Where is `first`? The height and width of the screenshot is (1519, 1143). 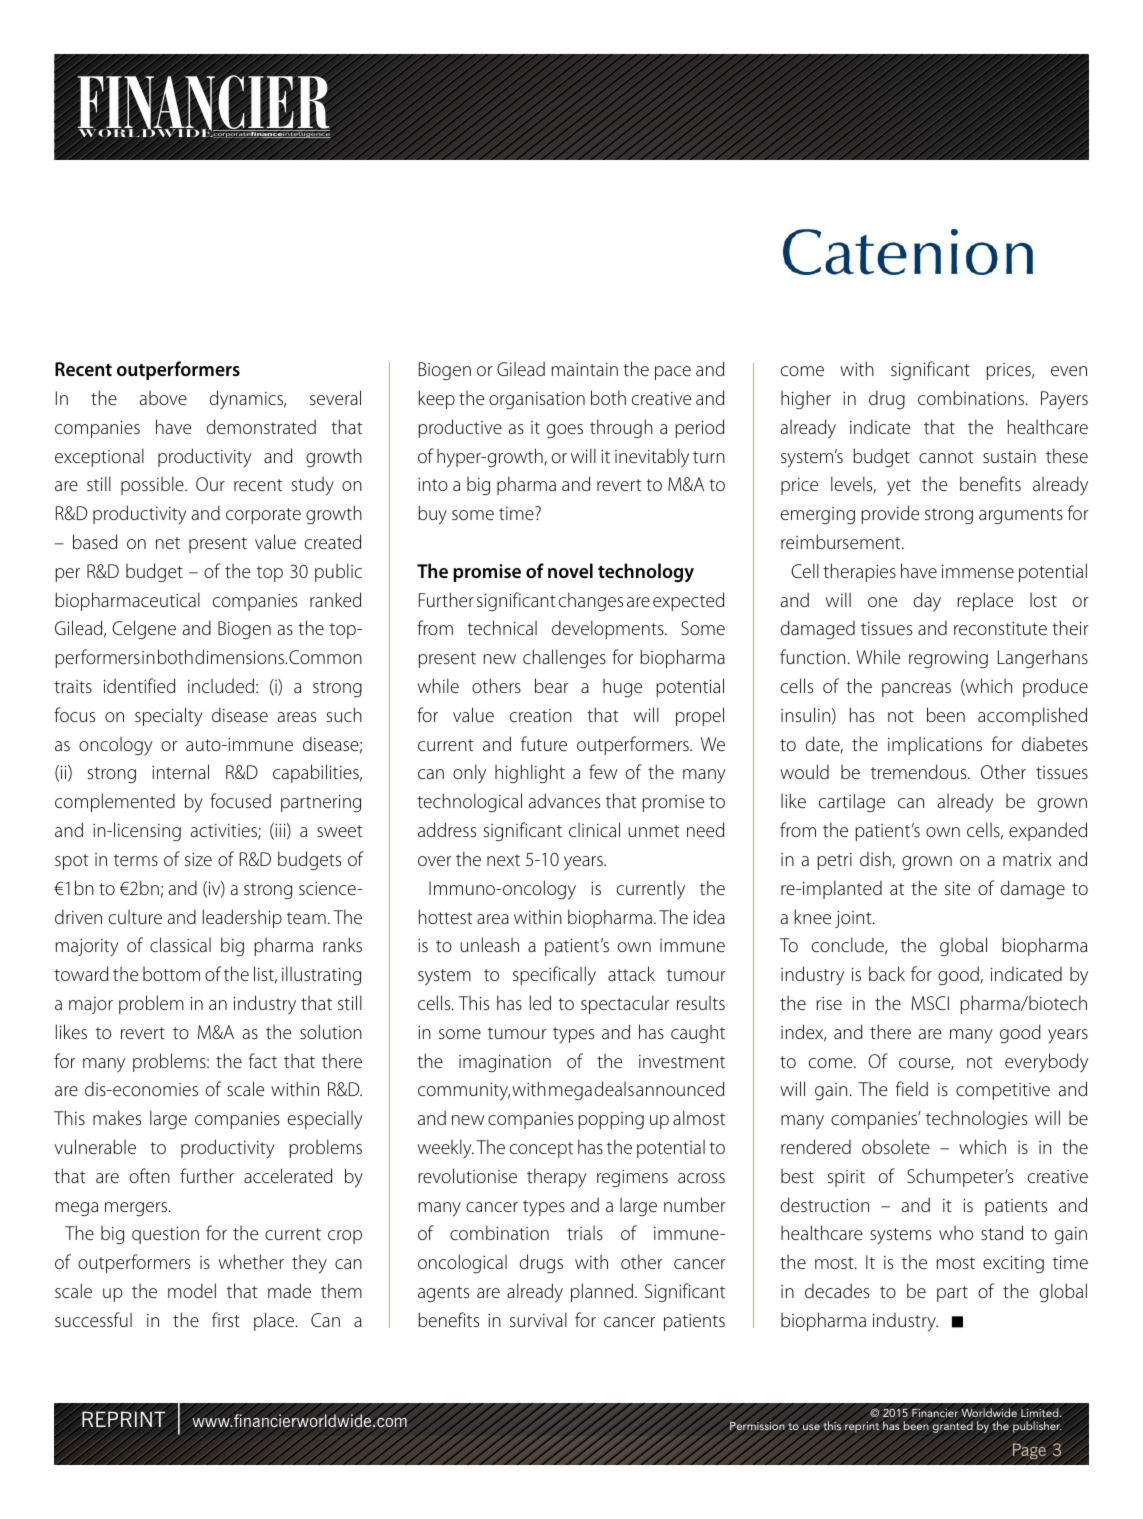
first is located at coordinates (226, 1319).
